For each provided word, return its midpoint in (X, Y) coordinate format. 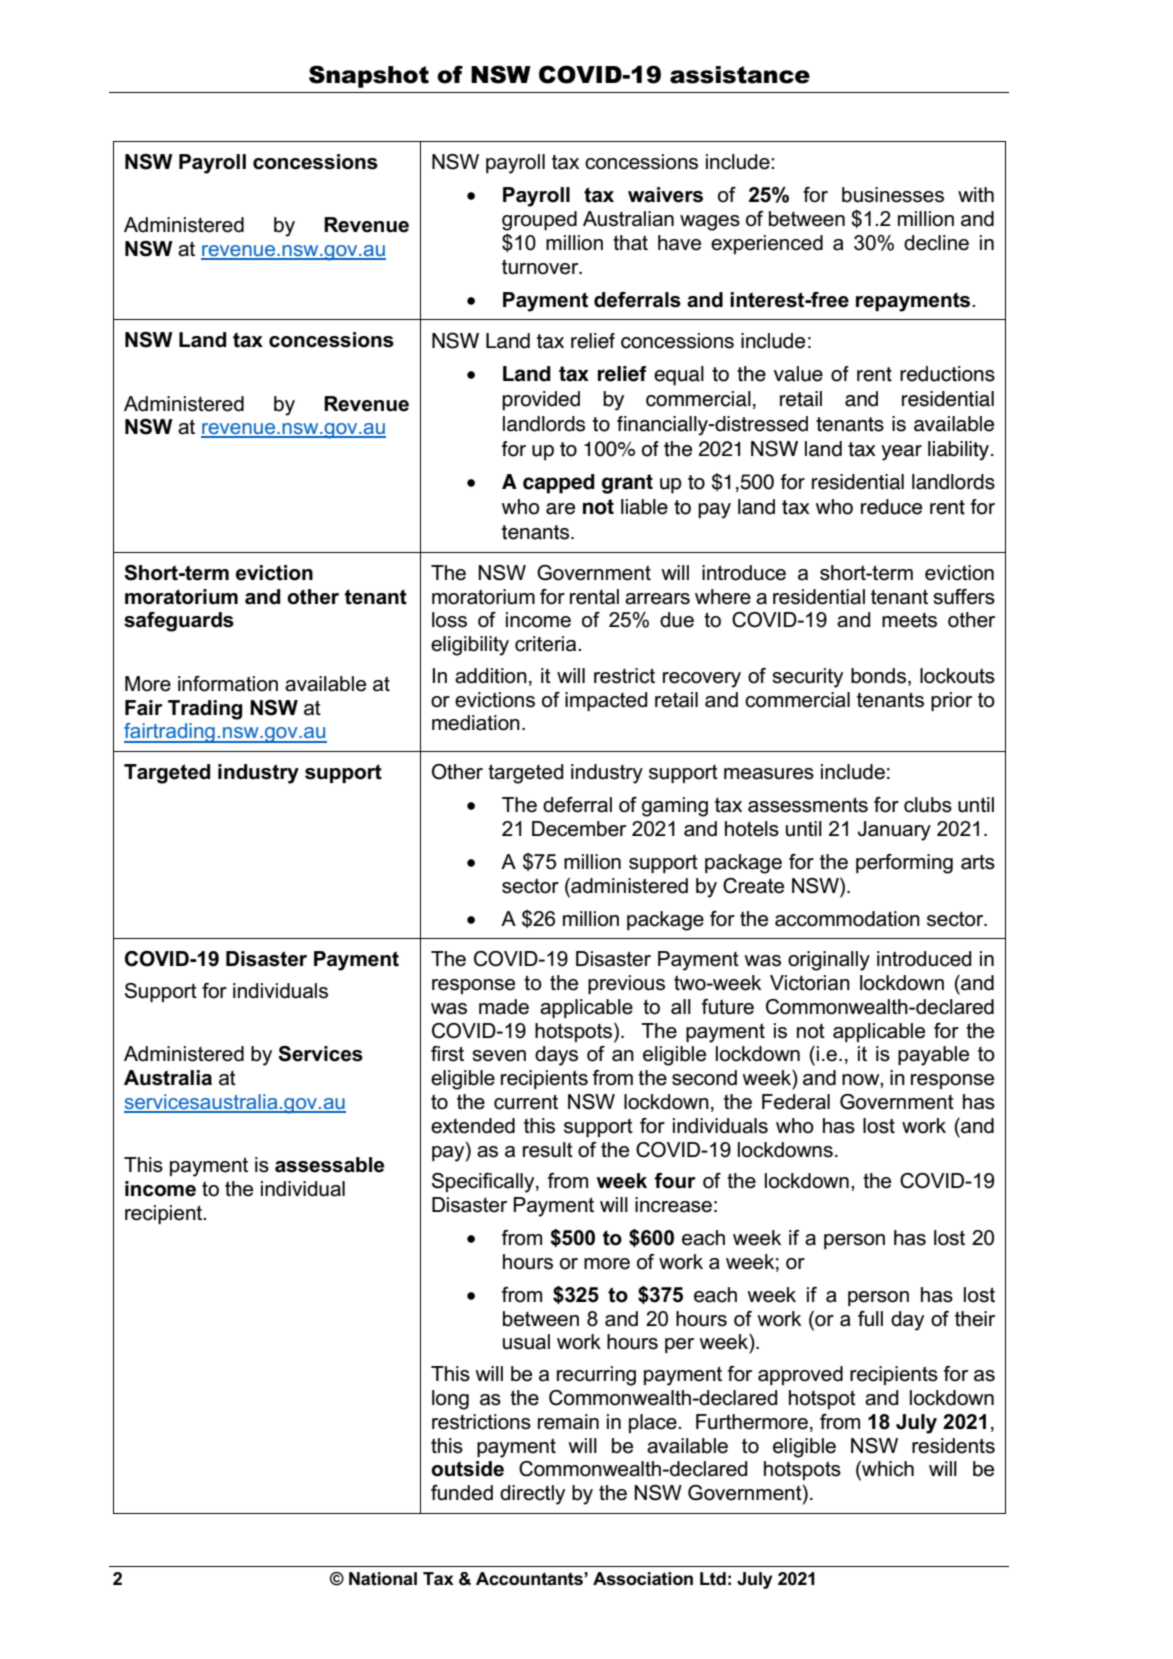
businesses (893, 195)
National (383, 1579)
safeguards (179, 622)
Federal (796, 1102)
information (228, 684)
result (548, 1150)
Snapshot (369, 76)
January (894, 831)
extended (473, 1126)
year (901, 453)
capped (559, 484)
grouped (539, 221)
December (579, 829)
